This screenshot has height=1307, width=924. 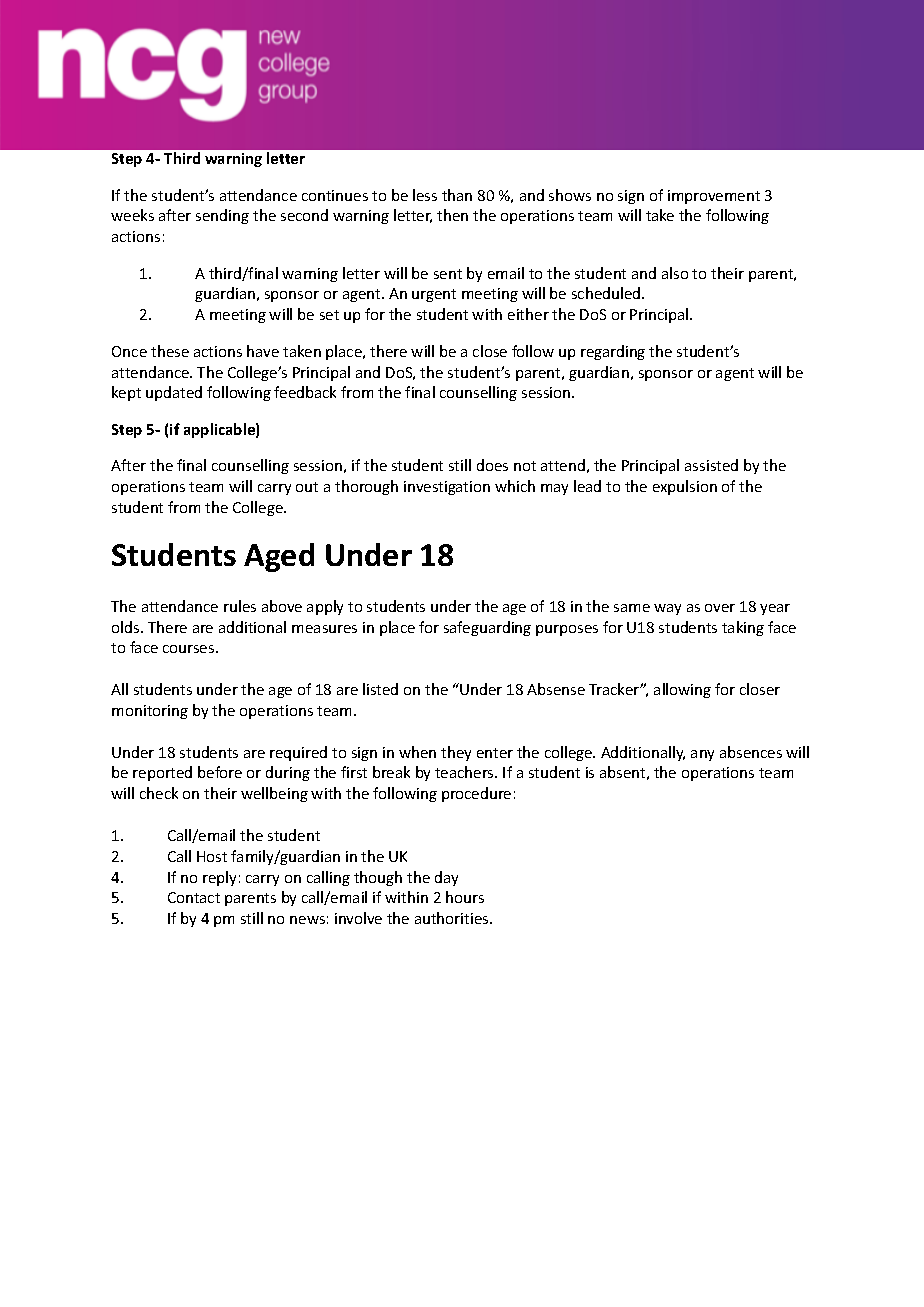 I want to click on Contact, so click(x=194, y=897).
